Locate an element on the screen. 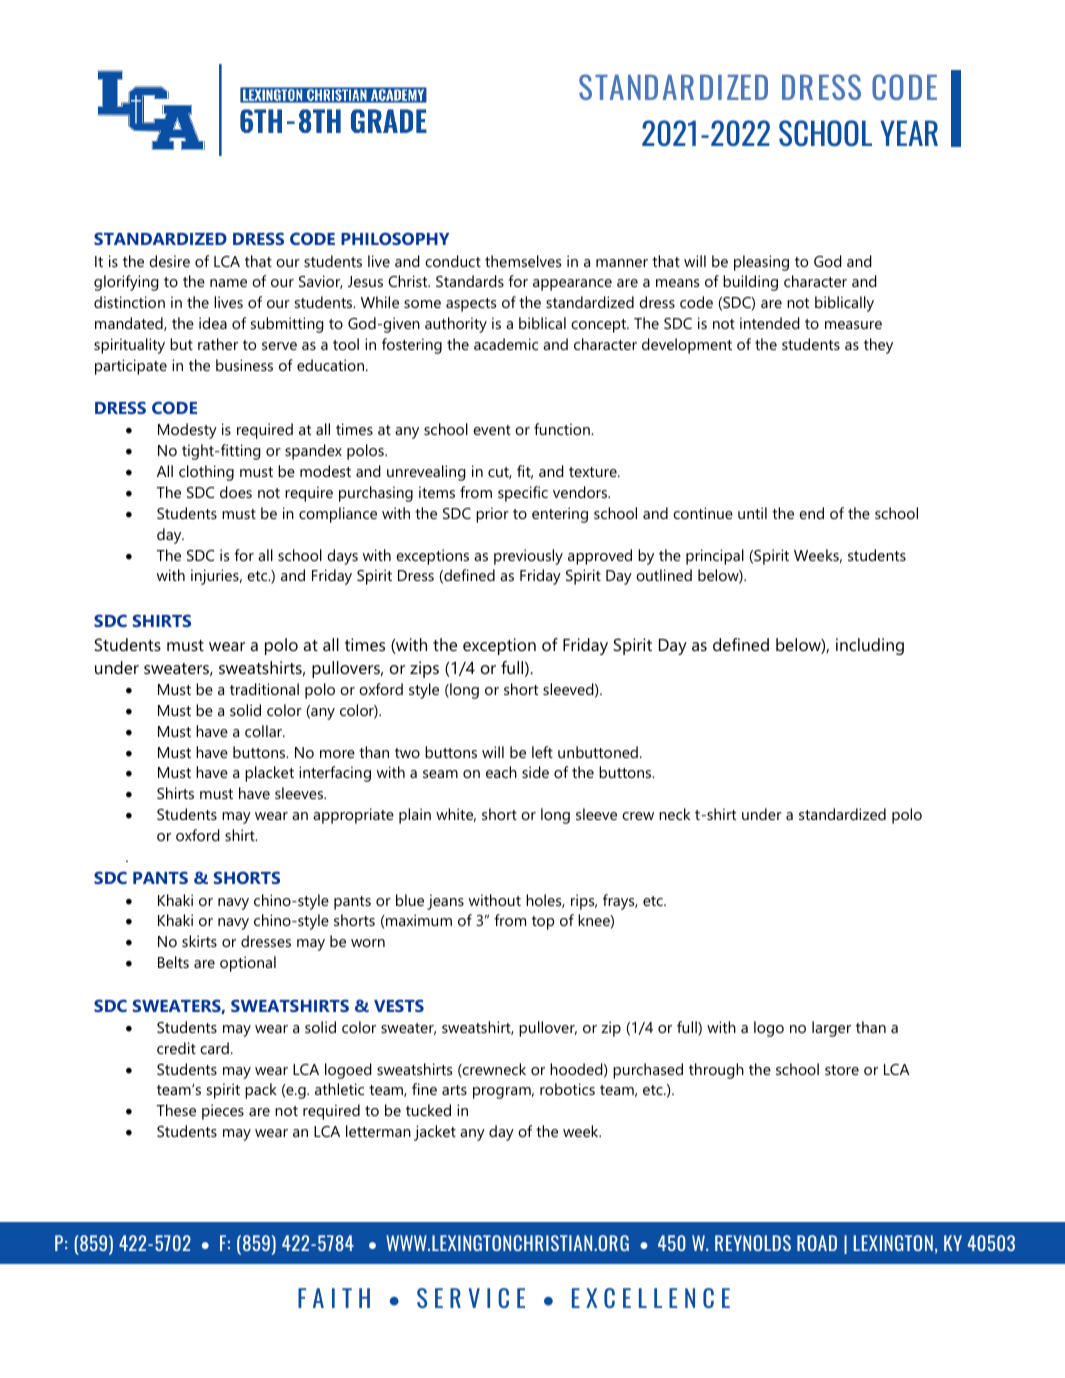 The image size is (1065, 1378). larger is located at coordinates (831, 1029).
